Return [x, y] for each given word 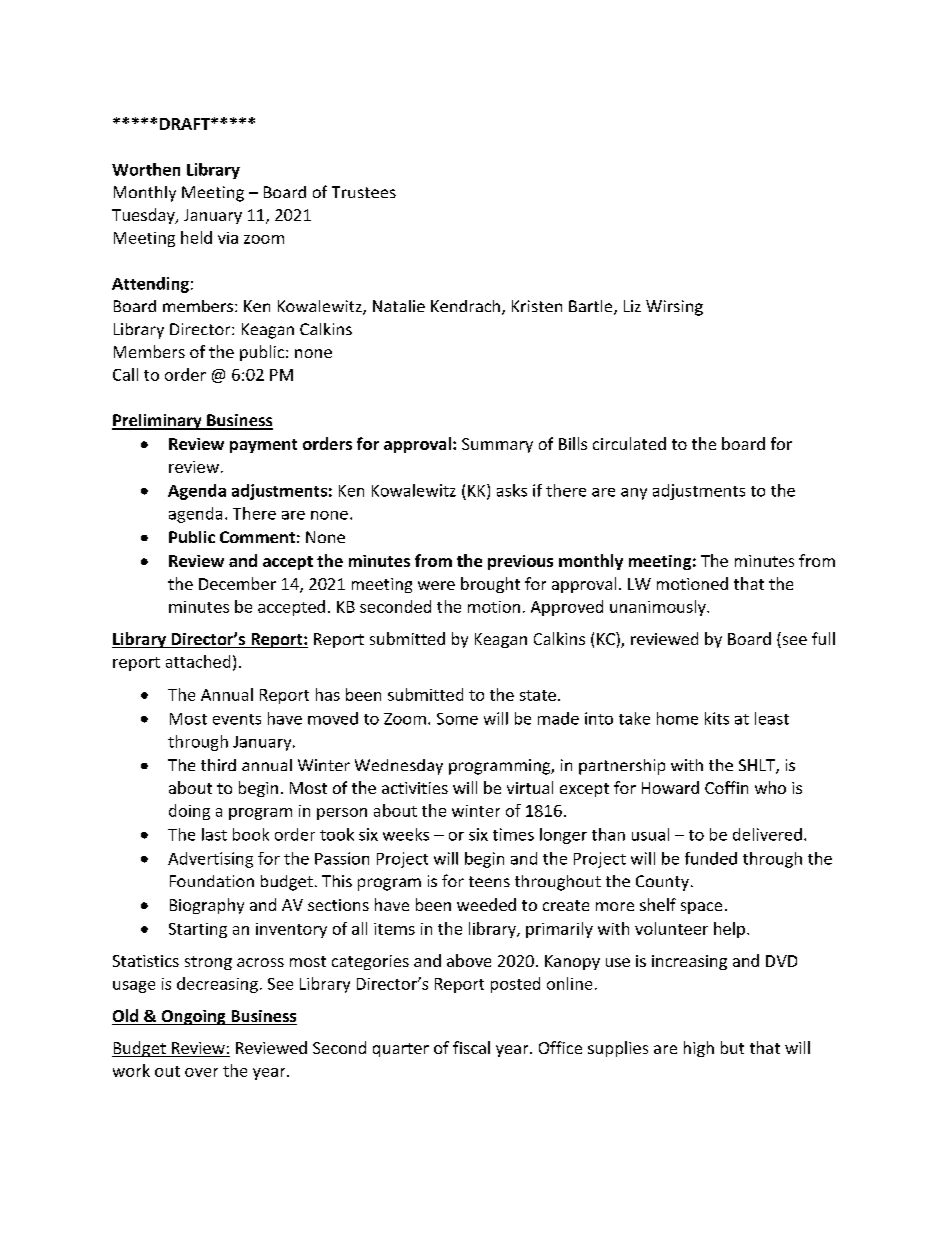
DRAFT [186, 124]
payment [263, 446]
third [218, 765]
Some [457, 719]
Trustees [364, 192]
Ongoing [193, 1017]
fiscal [471, 1047]
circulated [629, 443]
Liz [632, 306]
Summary [497, 445]
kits [717, 718]
